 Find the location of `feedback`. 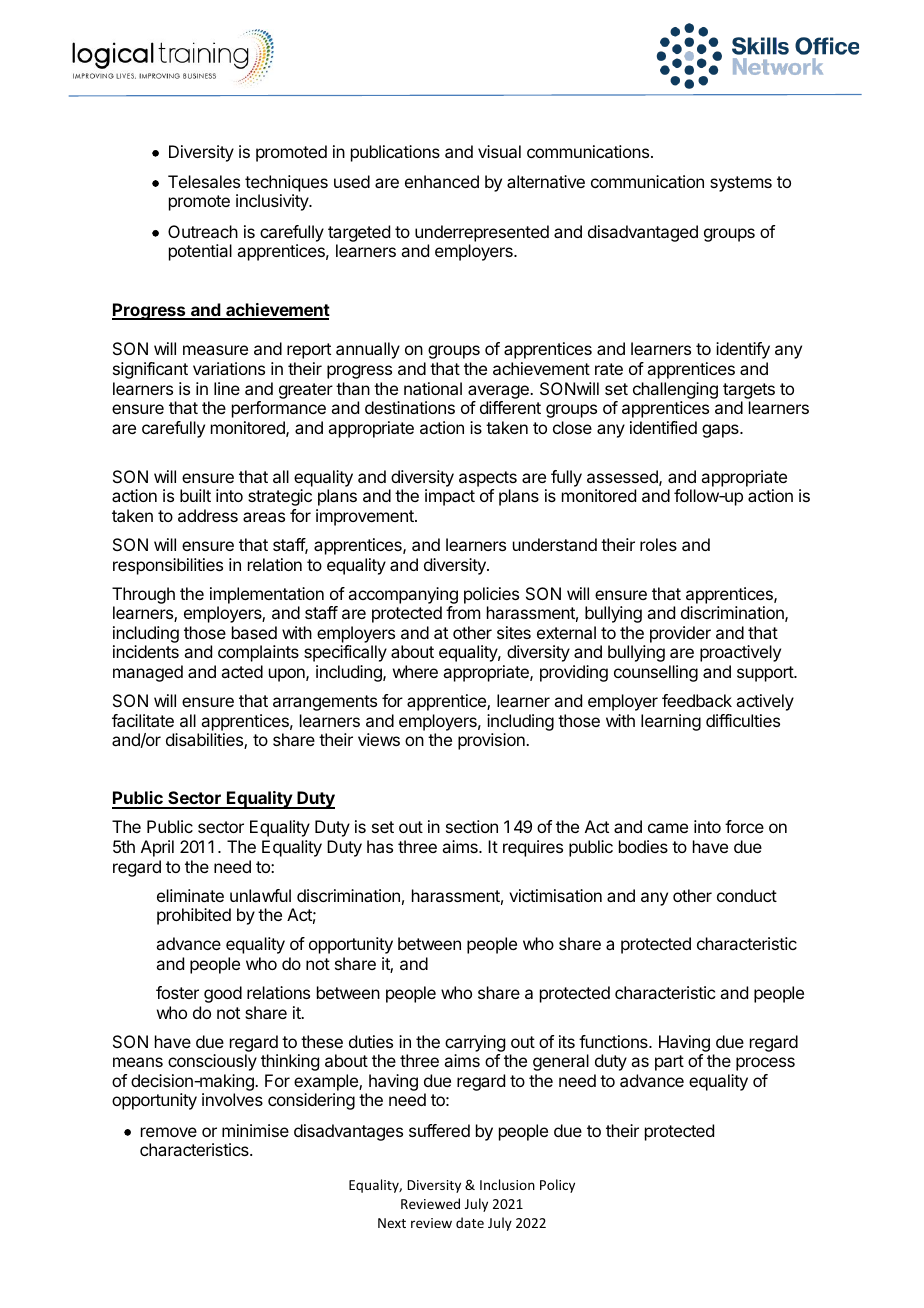

feedback is located at coordinates (697, 700).
